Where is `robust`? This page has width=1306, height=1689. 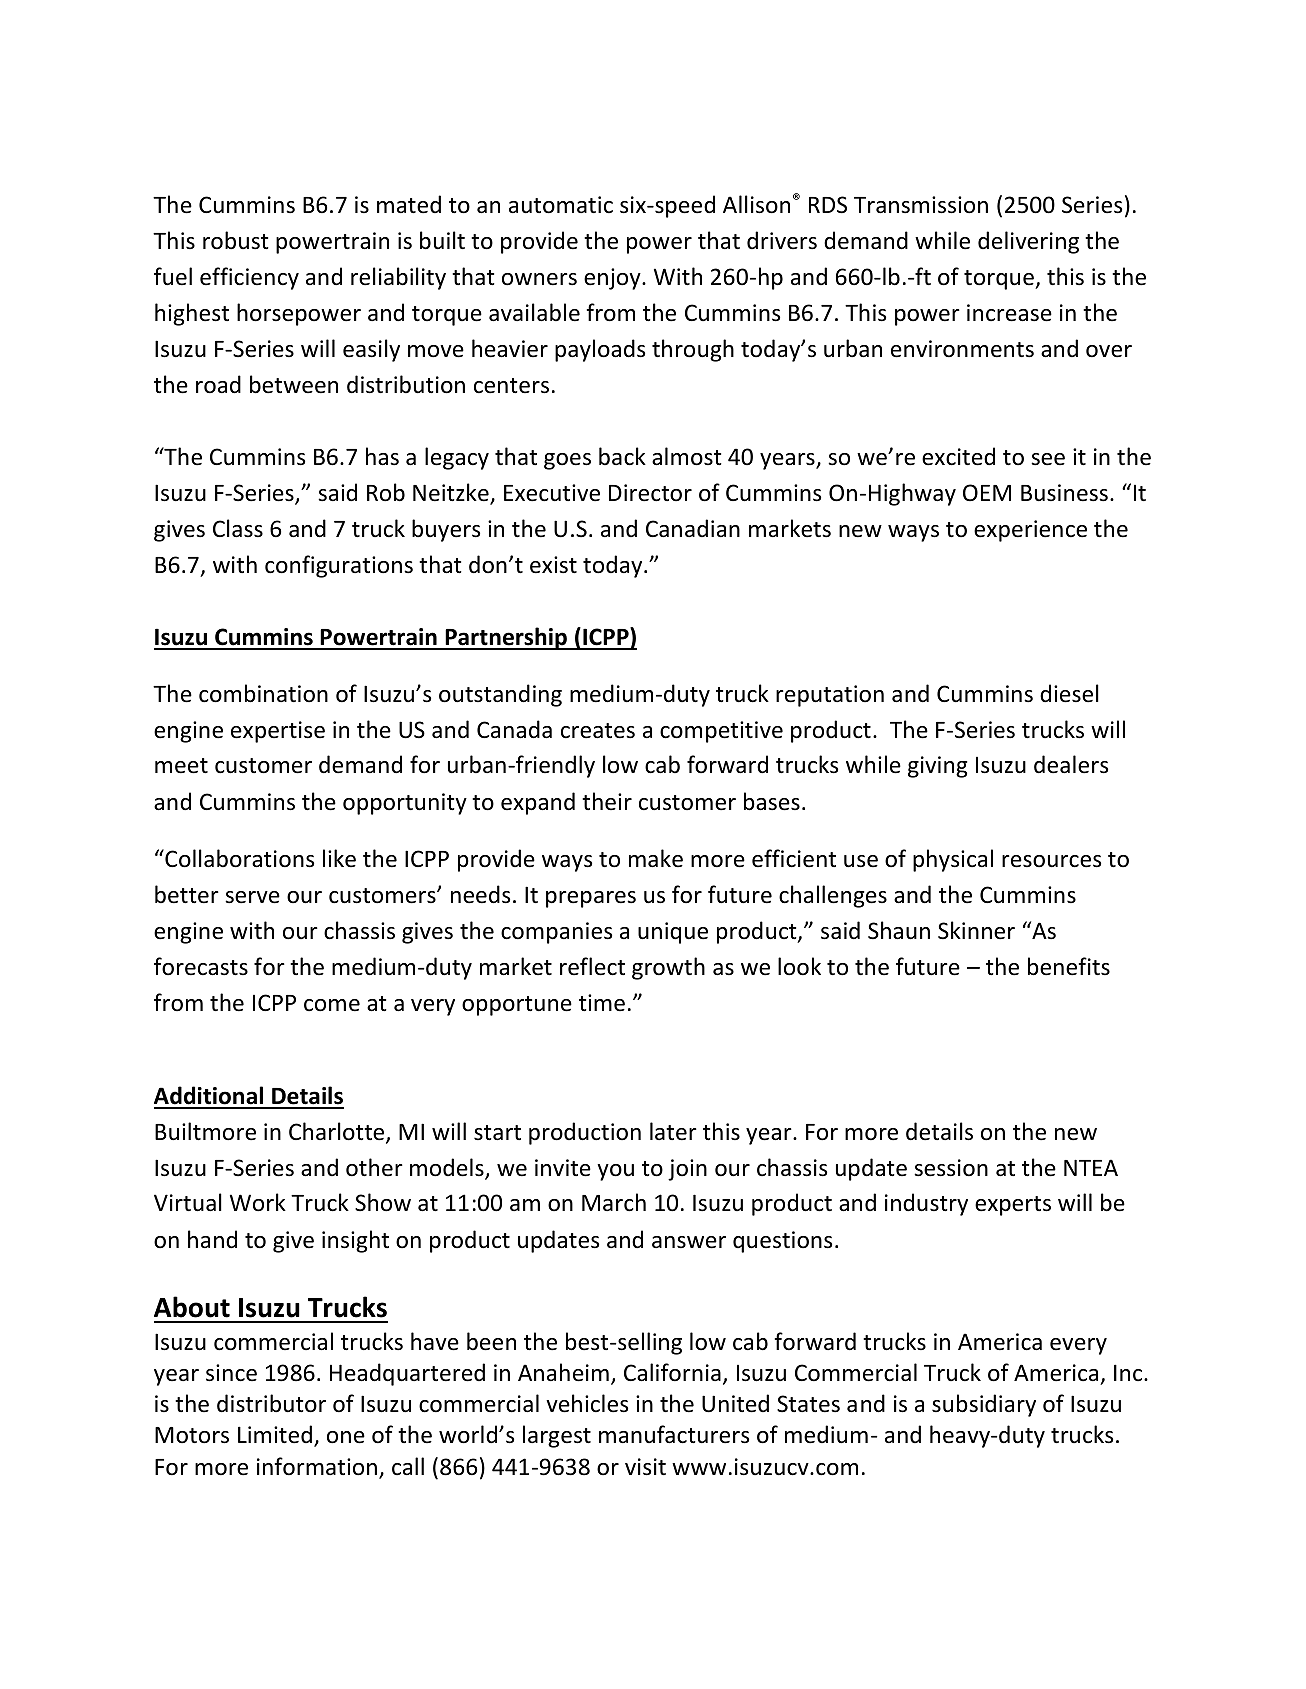 robust is located at coordinates (236, 240).
